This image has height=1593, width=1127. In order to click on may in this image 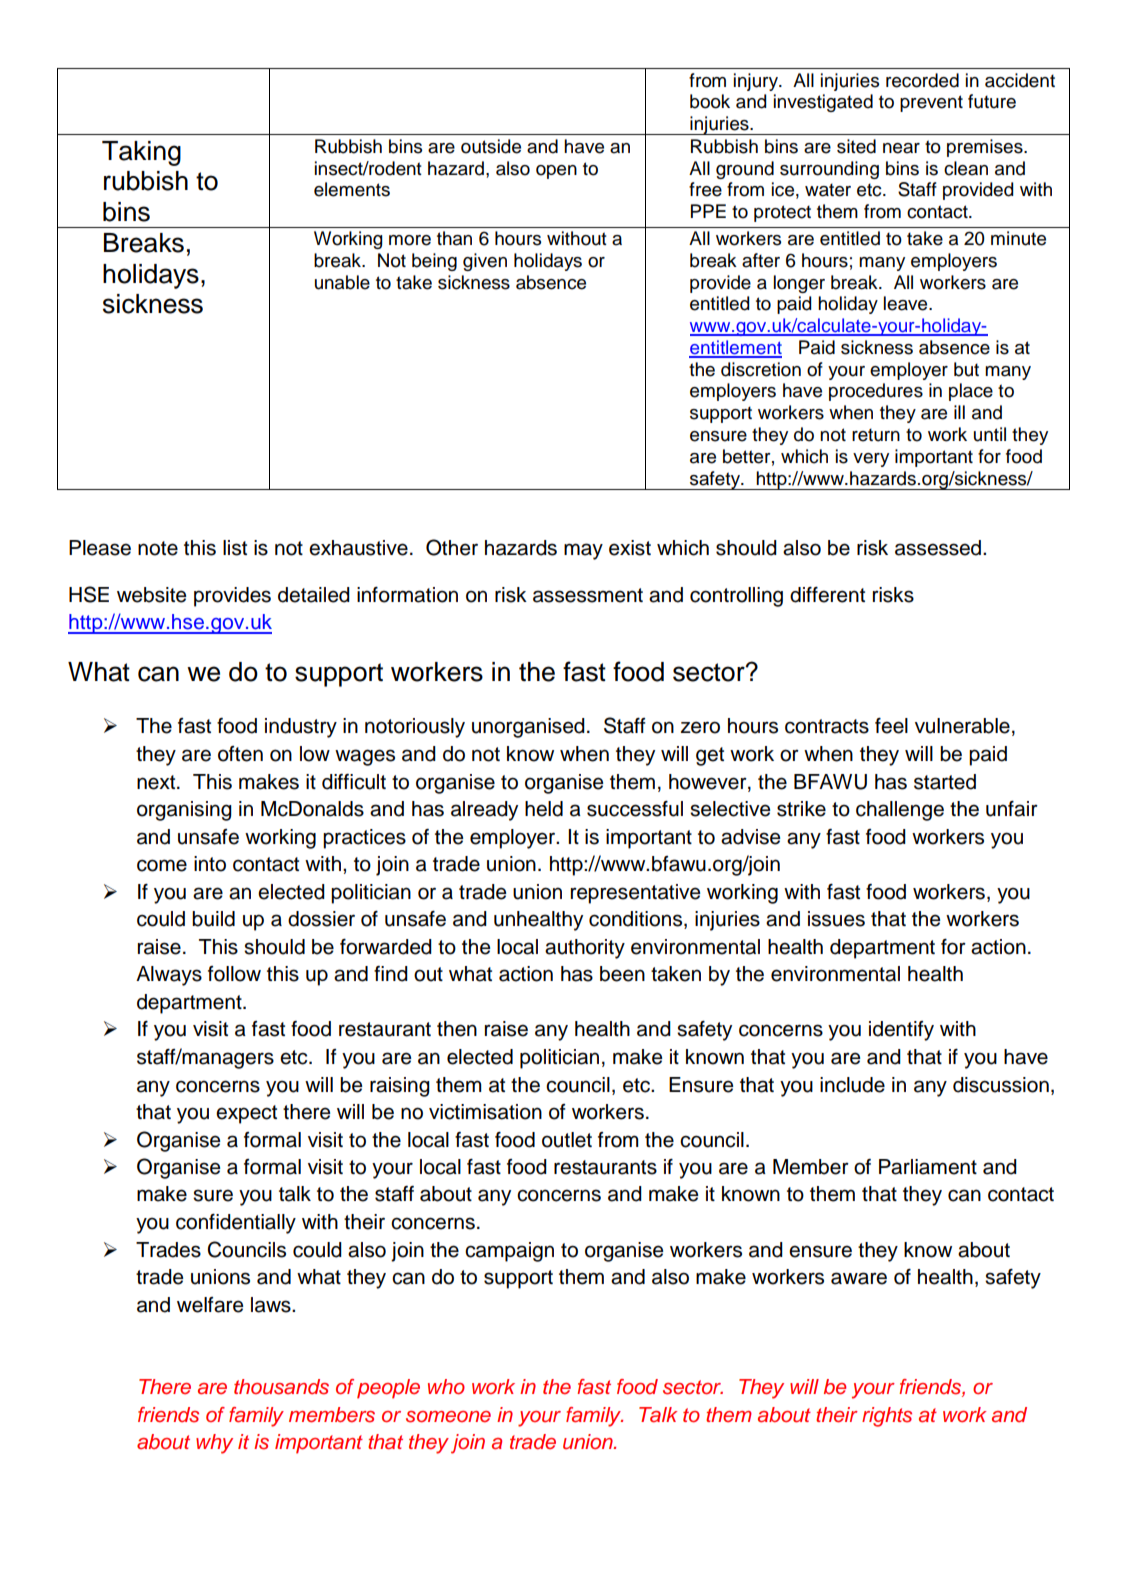, I will do `click(583, 551)`.
